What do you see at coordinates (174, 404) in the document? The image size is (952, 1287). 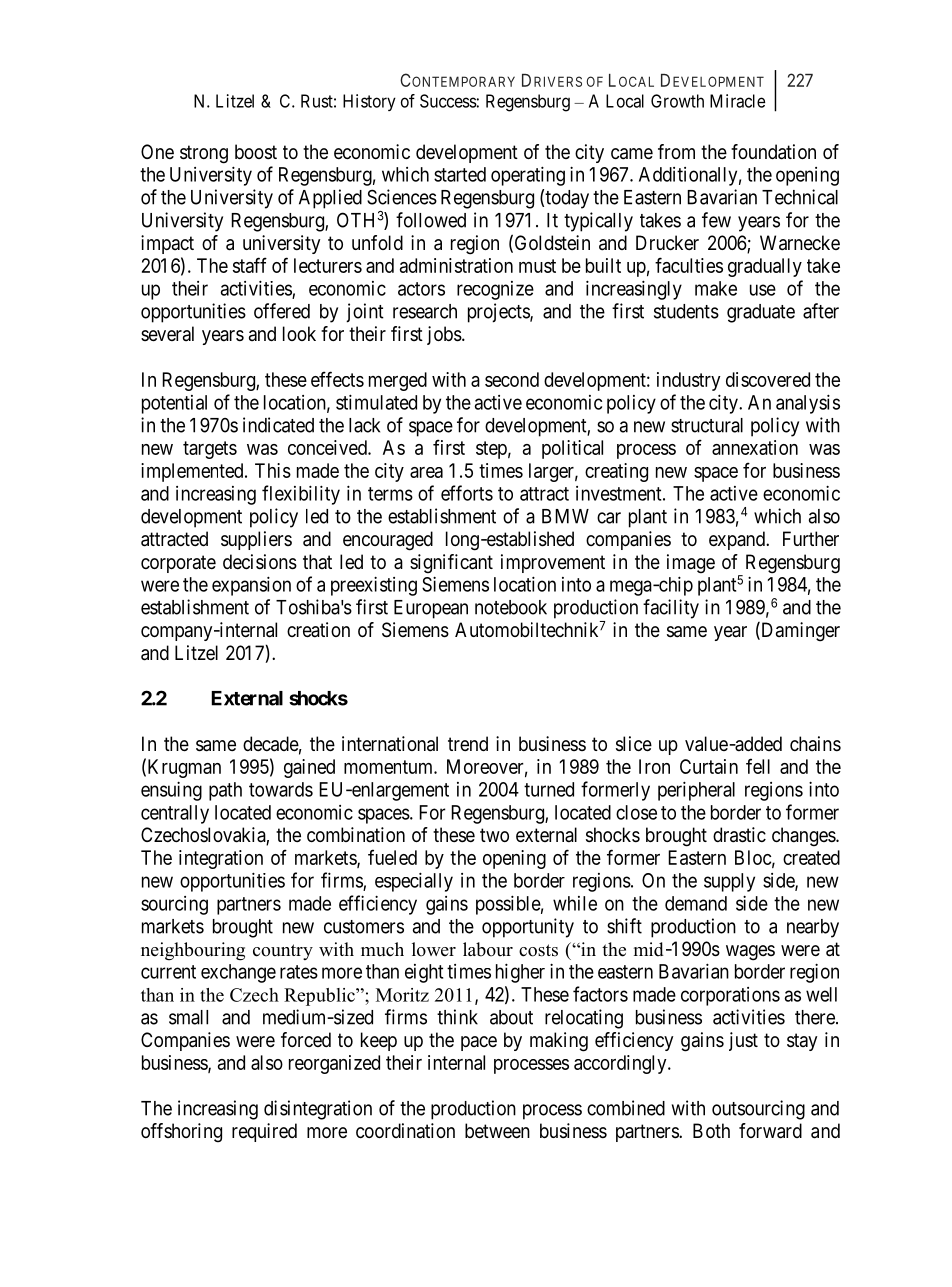 I see `potential` at bounding box center [174, 404].
